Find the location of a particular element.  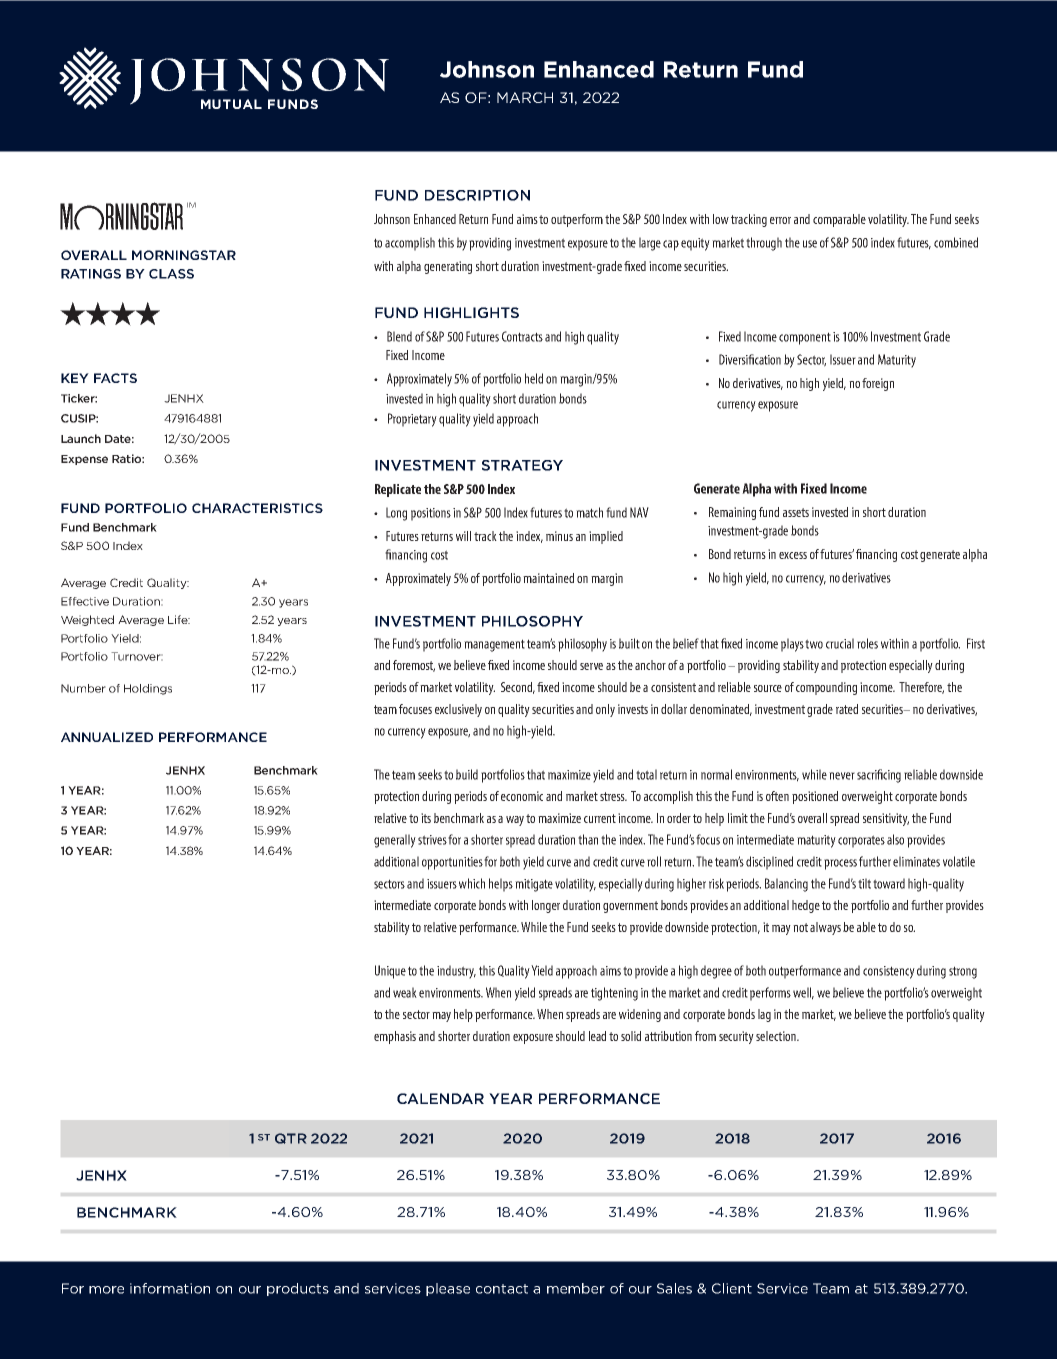

Client is located at coordinates (732, 1288).
